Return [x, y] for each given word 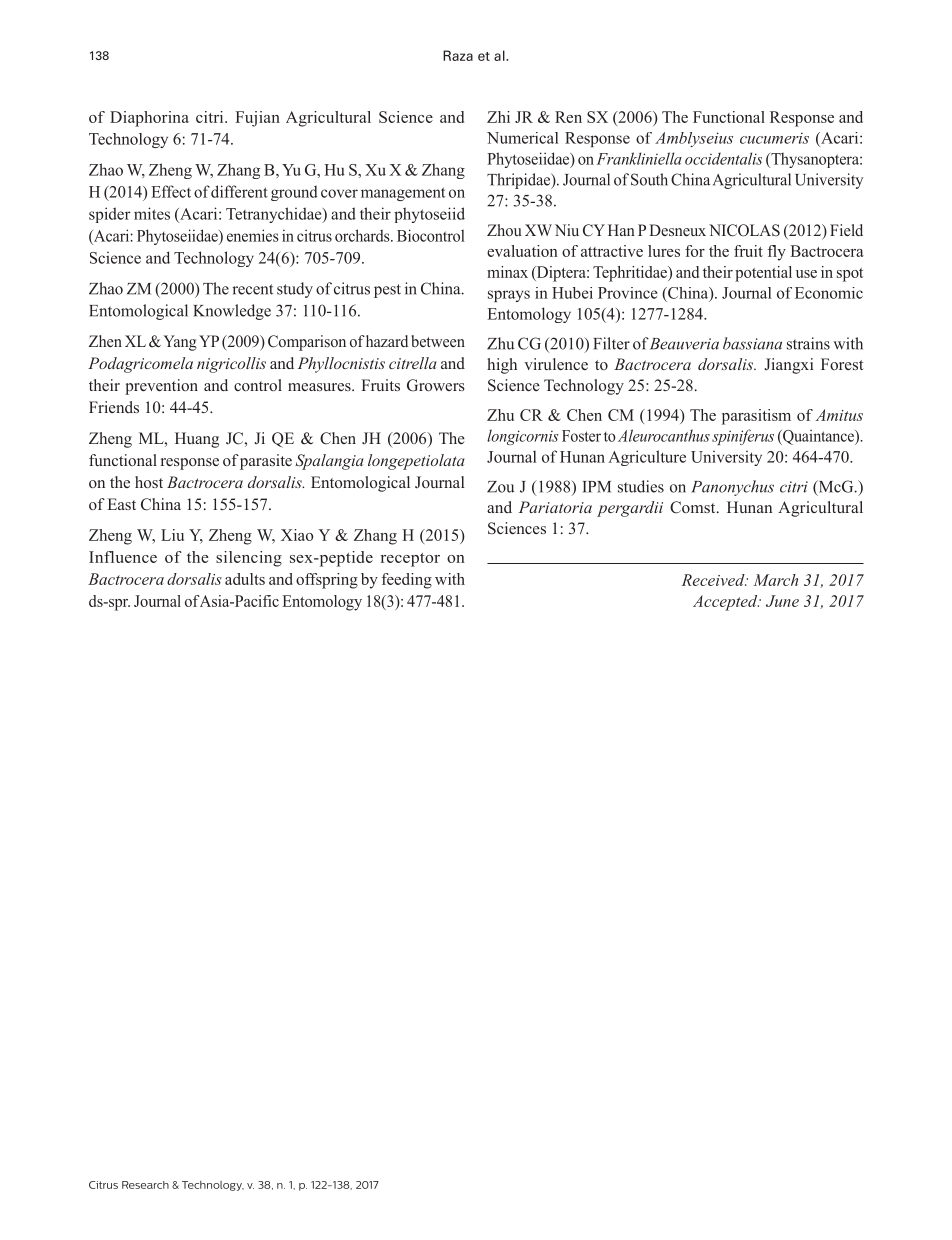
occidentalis [723, 158]
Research [145, 1185]
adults [245, 579]
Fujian [257, 119]
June [782, 601]
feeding [407, 581]
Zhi [498, 117]
